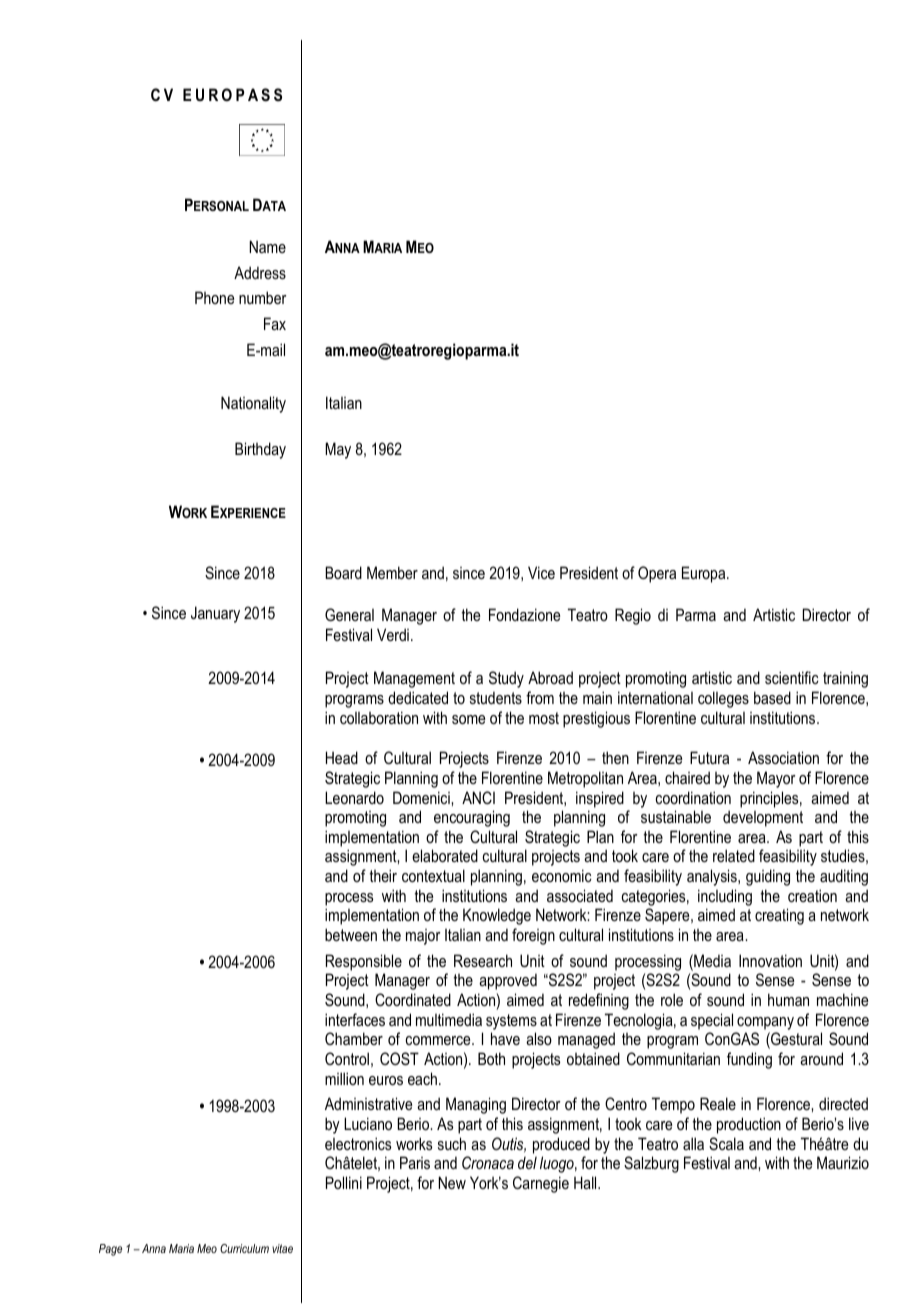 Image resolution: width=924 pixels, height=1308 pixels. What do you see at coordinates (342, 757) in the image?
I see `Head` at bounding box center [342, 757].
